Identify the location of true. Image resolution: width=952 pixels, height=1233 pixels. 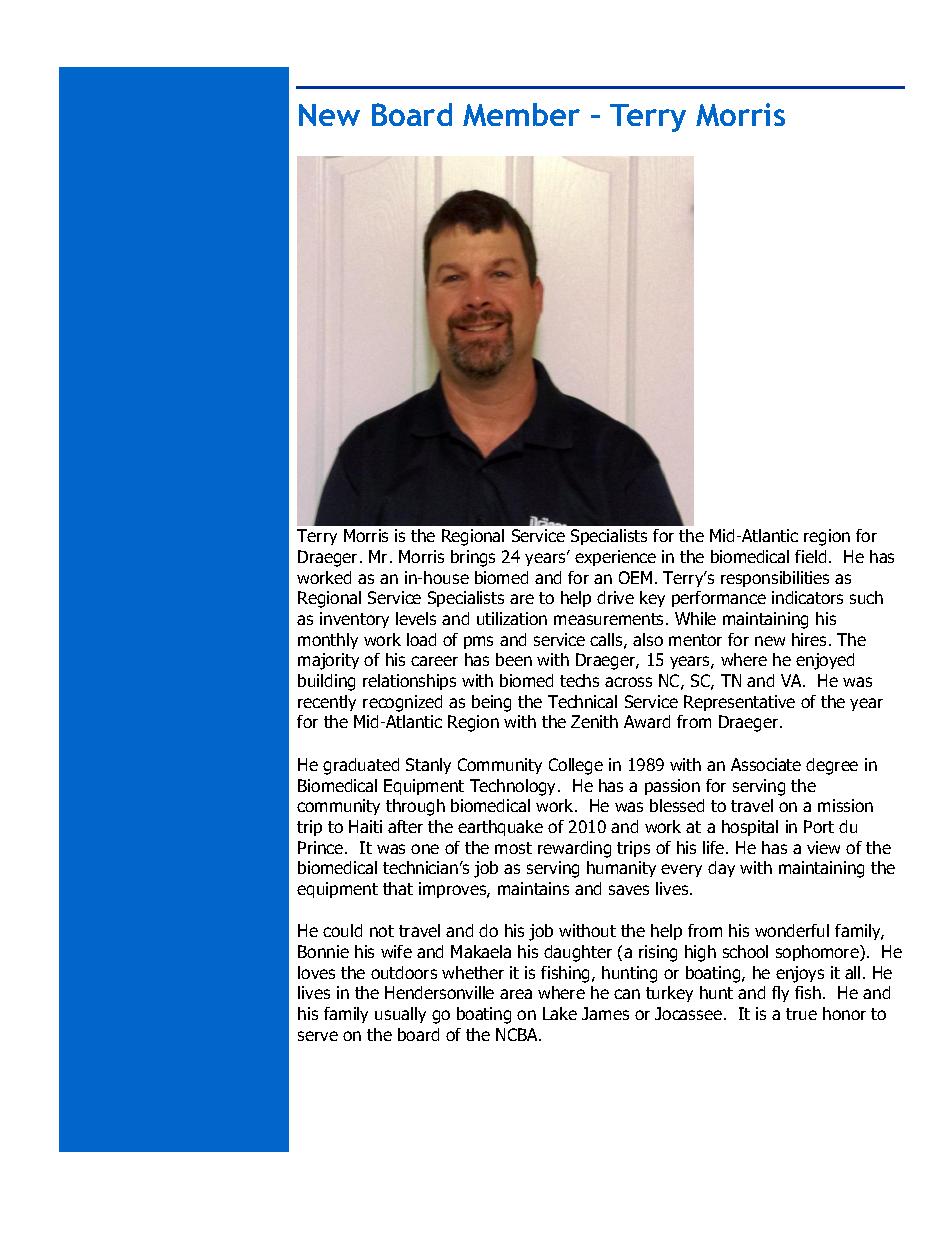
(801, 1014).
